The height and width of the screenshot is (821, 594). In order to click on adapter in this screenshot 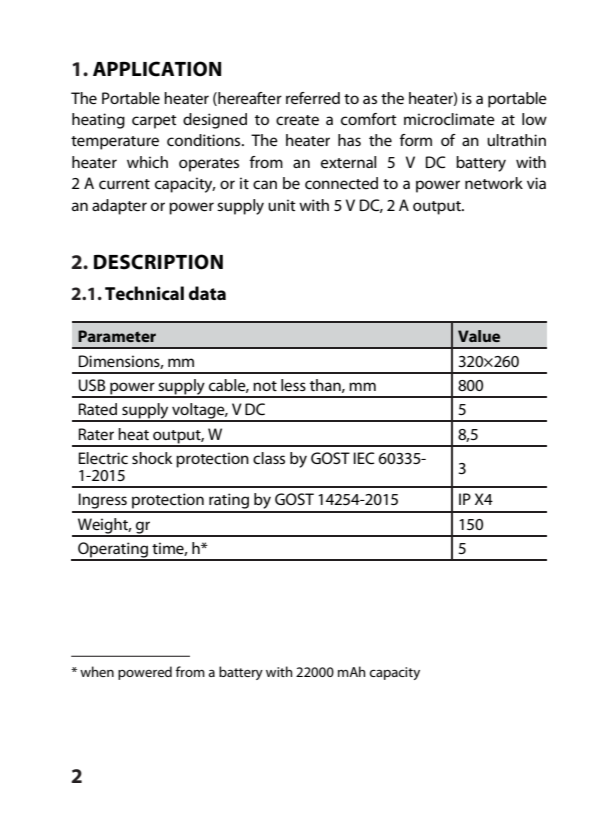, I will do `click(119, 207)`.
